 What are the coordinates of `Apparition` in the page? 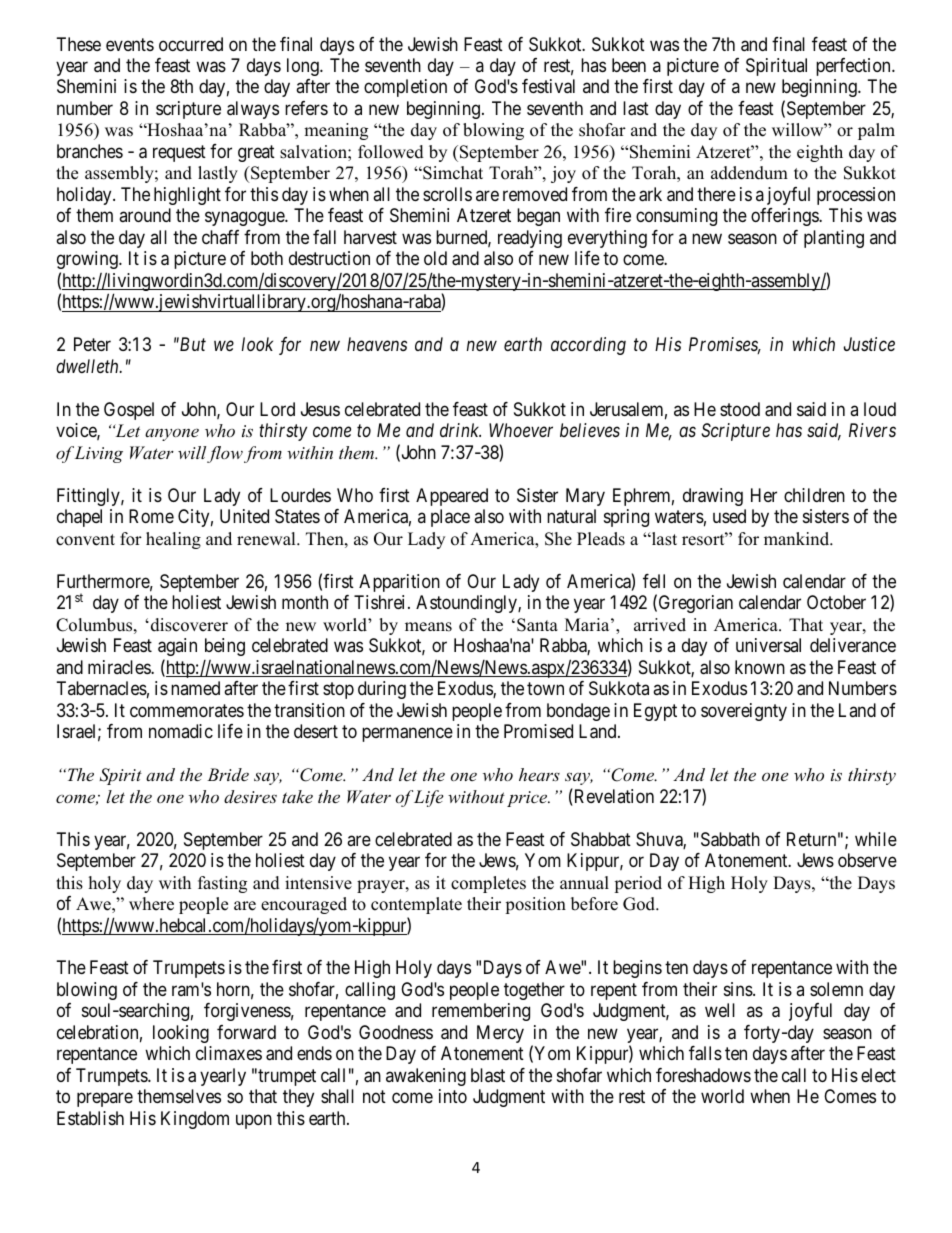 It's located at (399, 583).
